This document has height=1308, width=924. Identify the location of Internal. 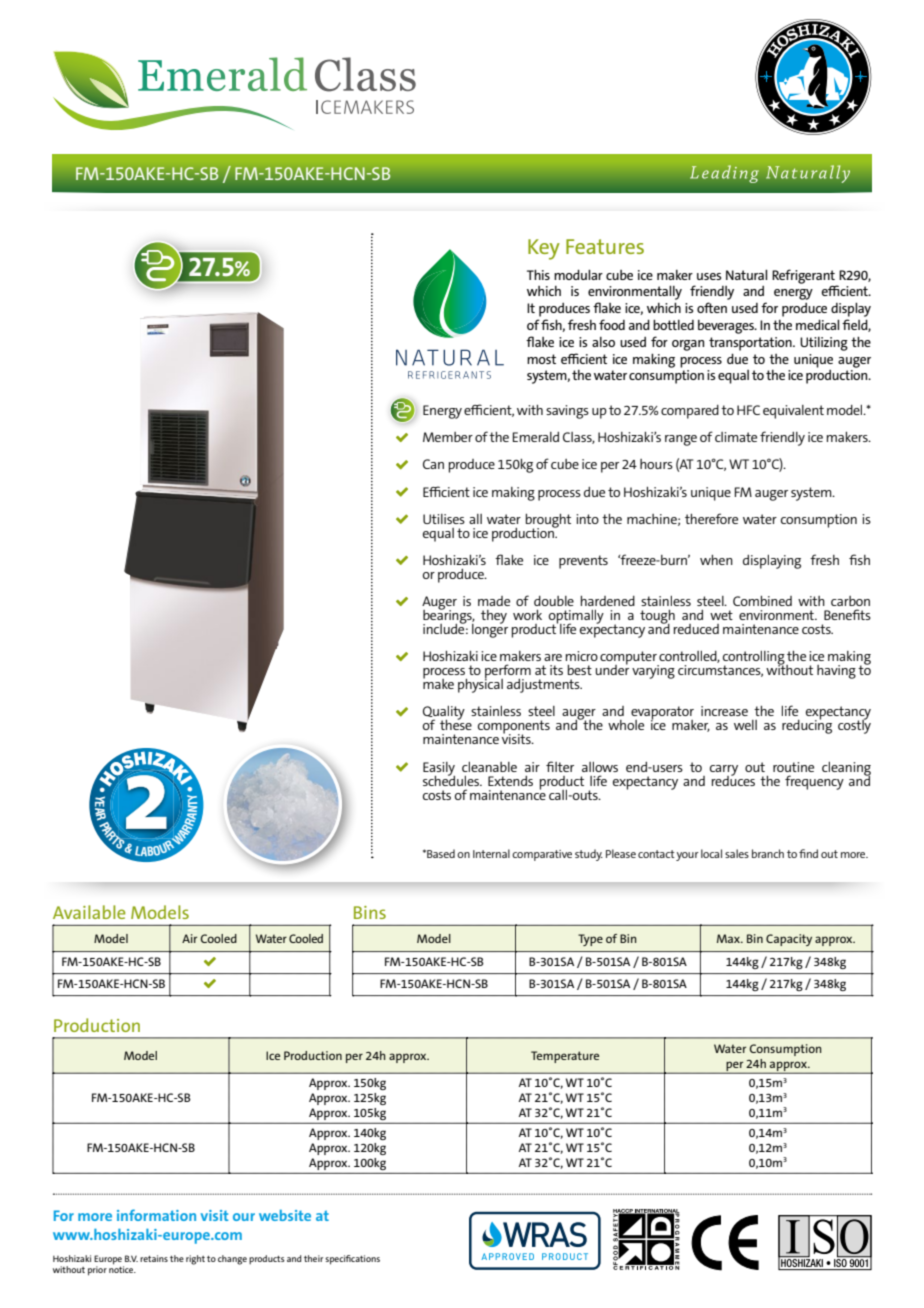
(491, 853).
